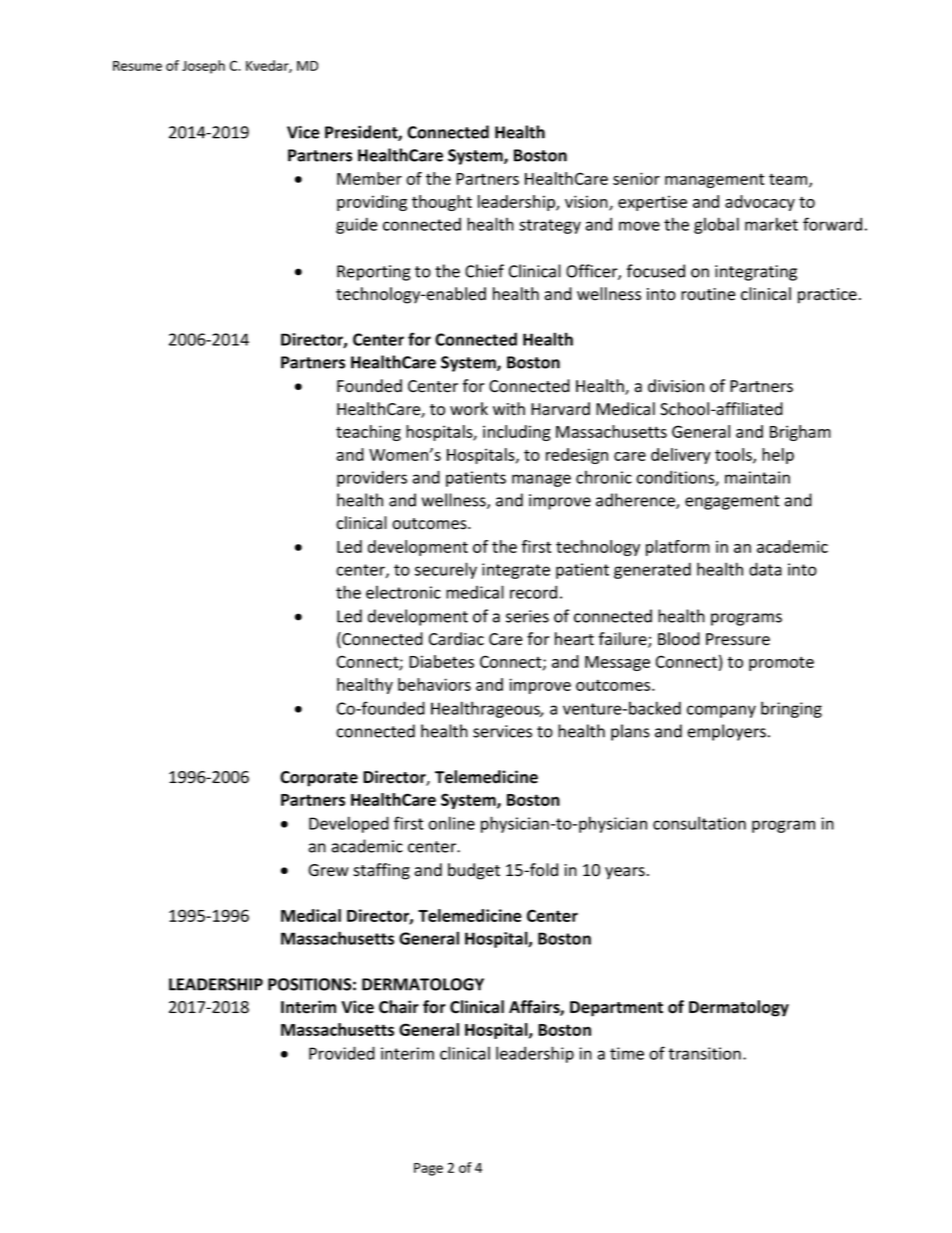 Image resolution: width=952 pixels, height=1233 pixels. What do you see at coordinates (704, 1053) in the page?
I see `transition` at bounding box center [704, 1053].
